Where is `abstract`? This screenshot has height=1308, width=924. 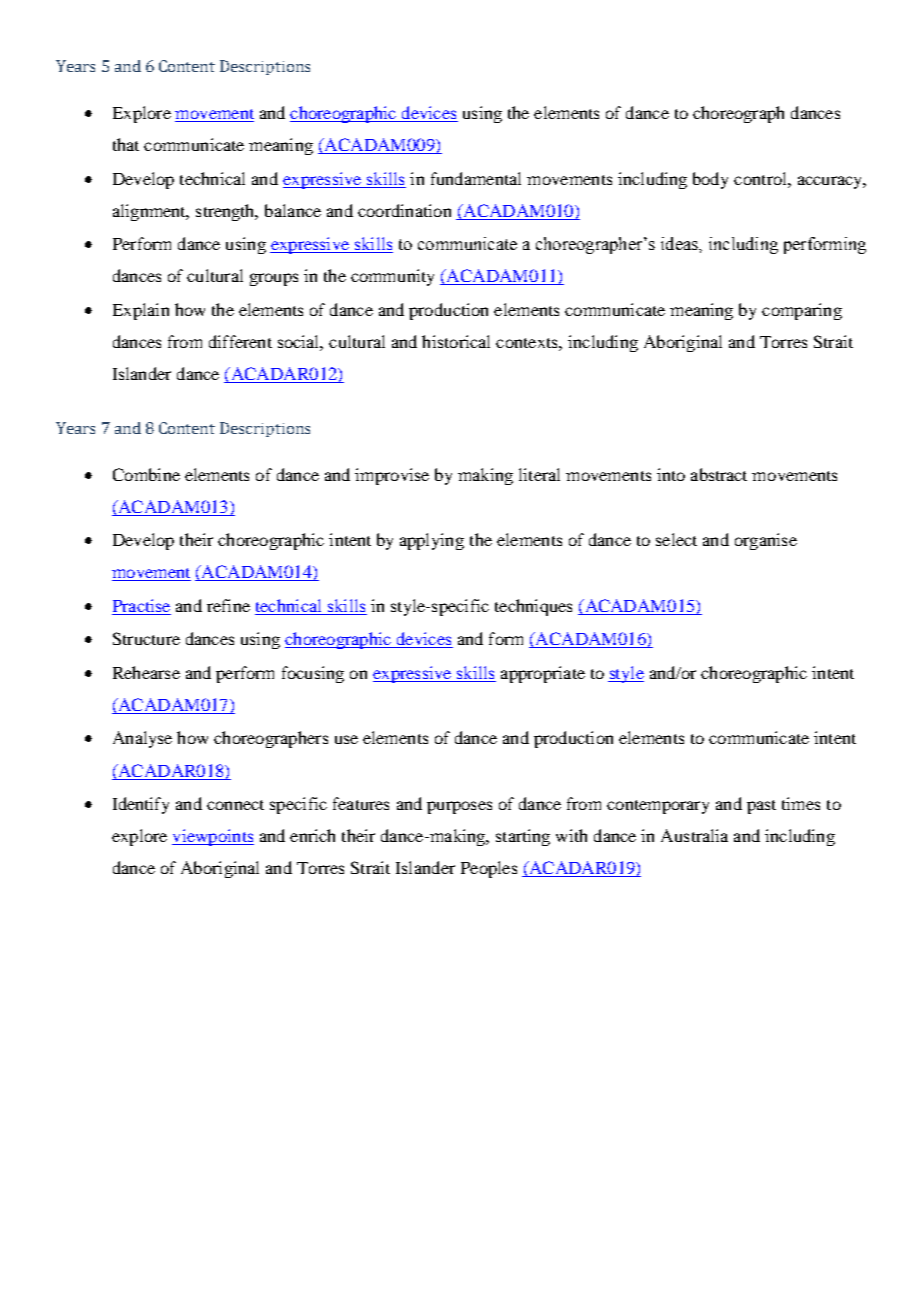 abstract is located at coordinates (719, 474).
